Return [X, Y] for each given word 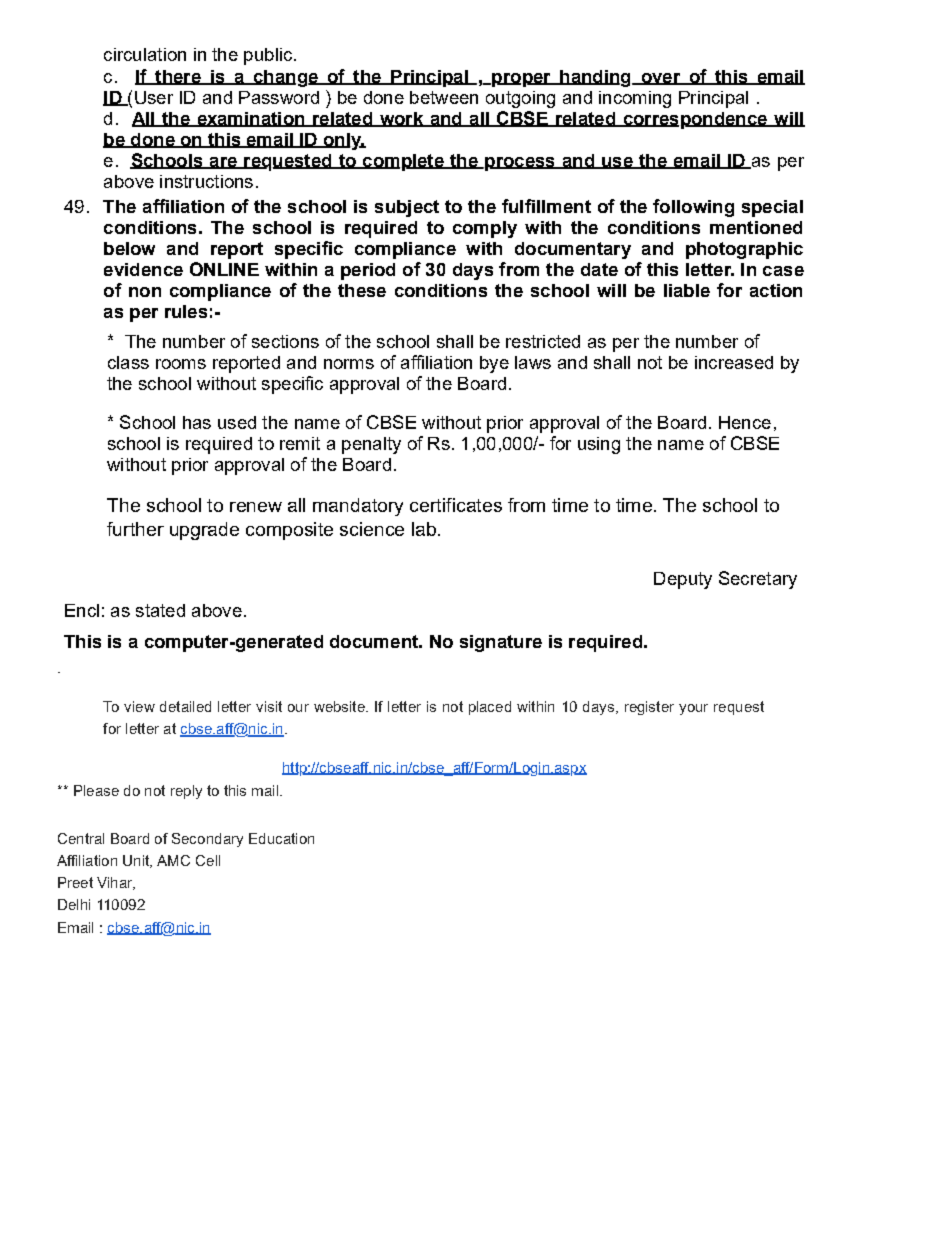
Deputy [683, 580]
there [178, 77]
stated [160, 610]
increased [734, 362]
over [661, 79]
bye [494, 364]
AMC [173, 860]
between [444, 97]
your [693, 709]
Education [281, 838]
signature [501, 643]
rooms [181, 364]
